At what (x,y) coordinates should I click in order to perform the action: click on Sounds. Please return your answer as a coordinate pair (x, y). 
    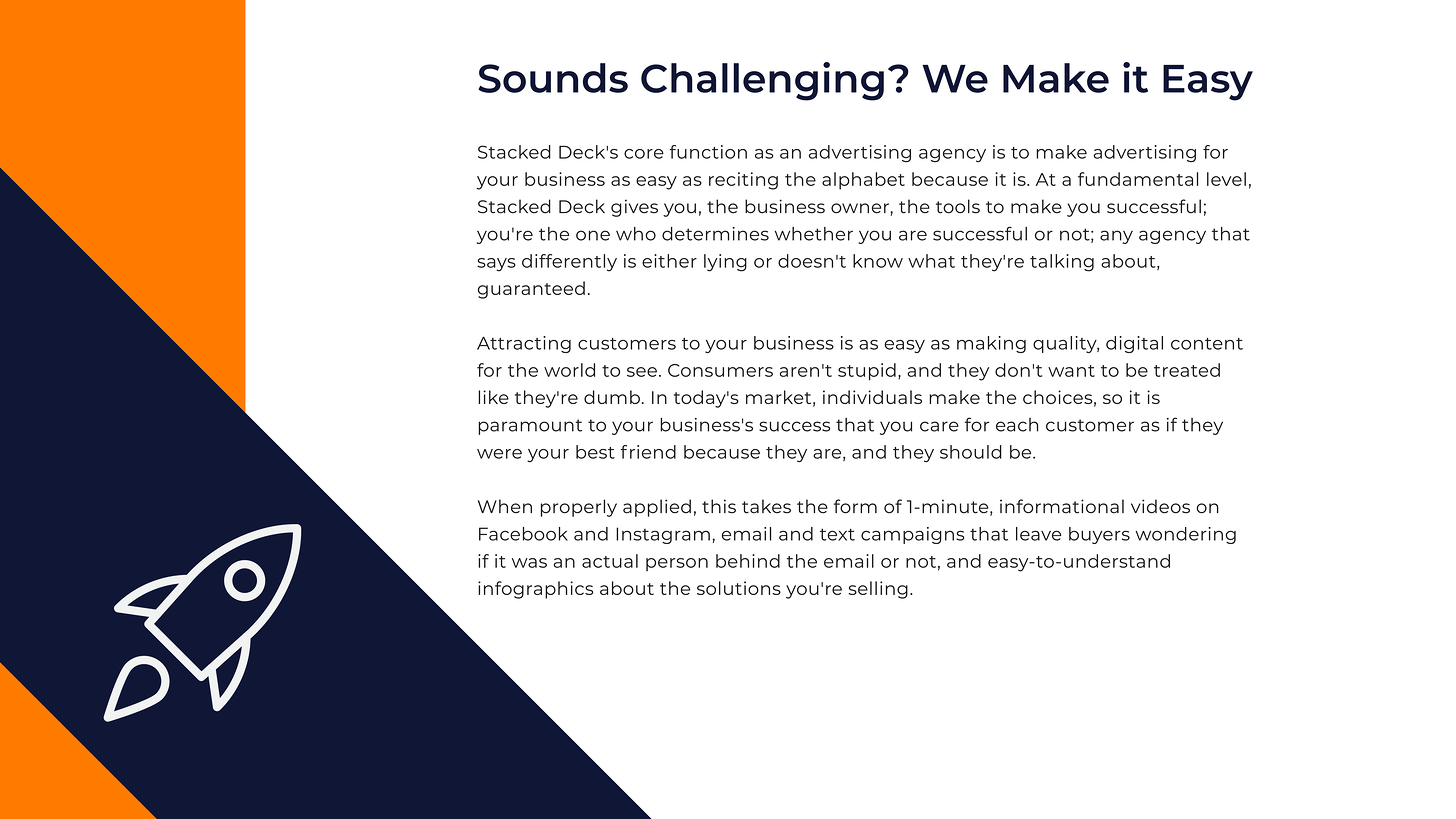
    Looking at the image, I should click on (553, 78).
